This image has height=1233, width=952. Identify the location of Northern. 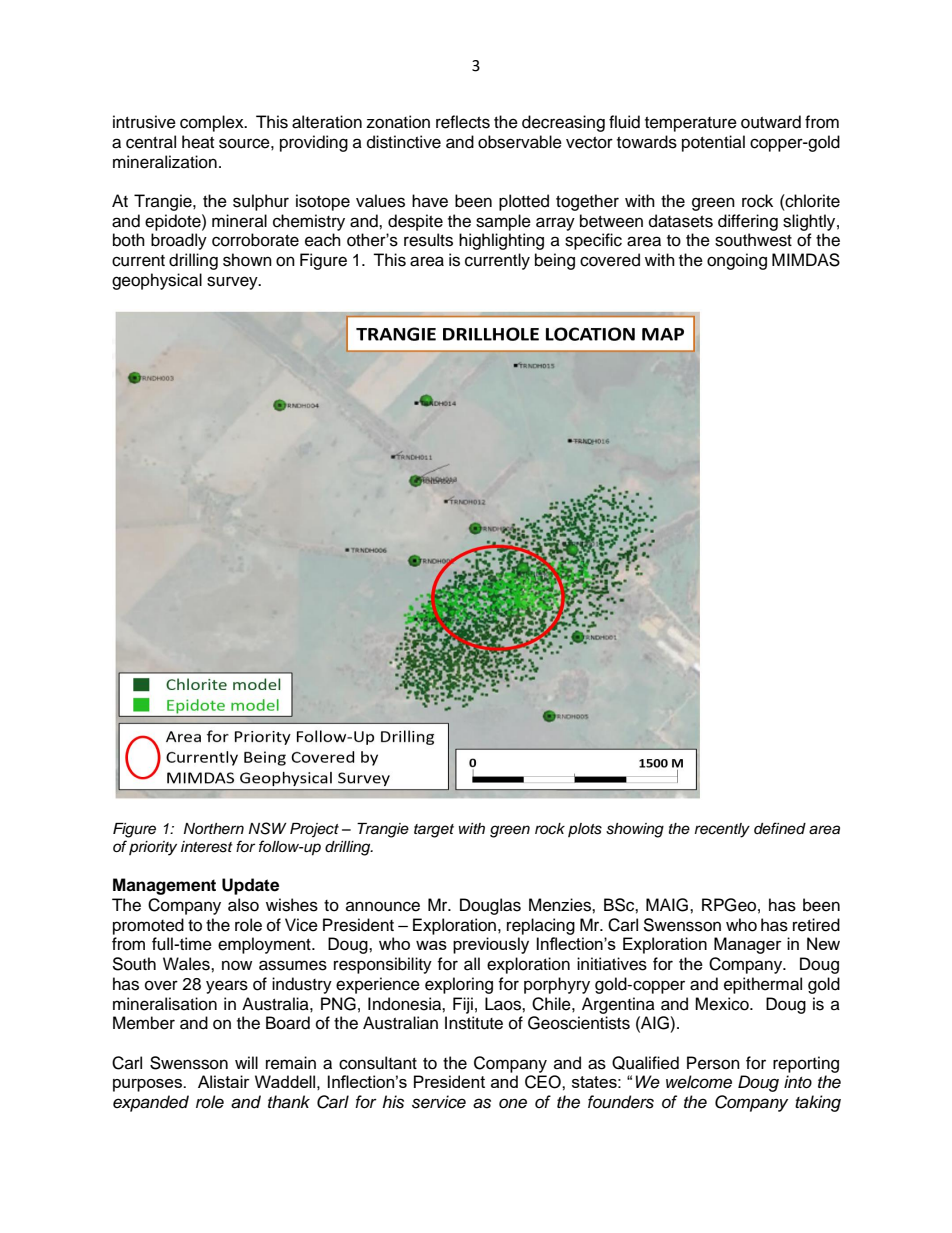
(214, 828).
